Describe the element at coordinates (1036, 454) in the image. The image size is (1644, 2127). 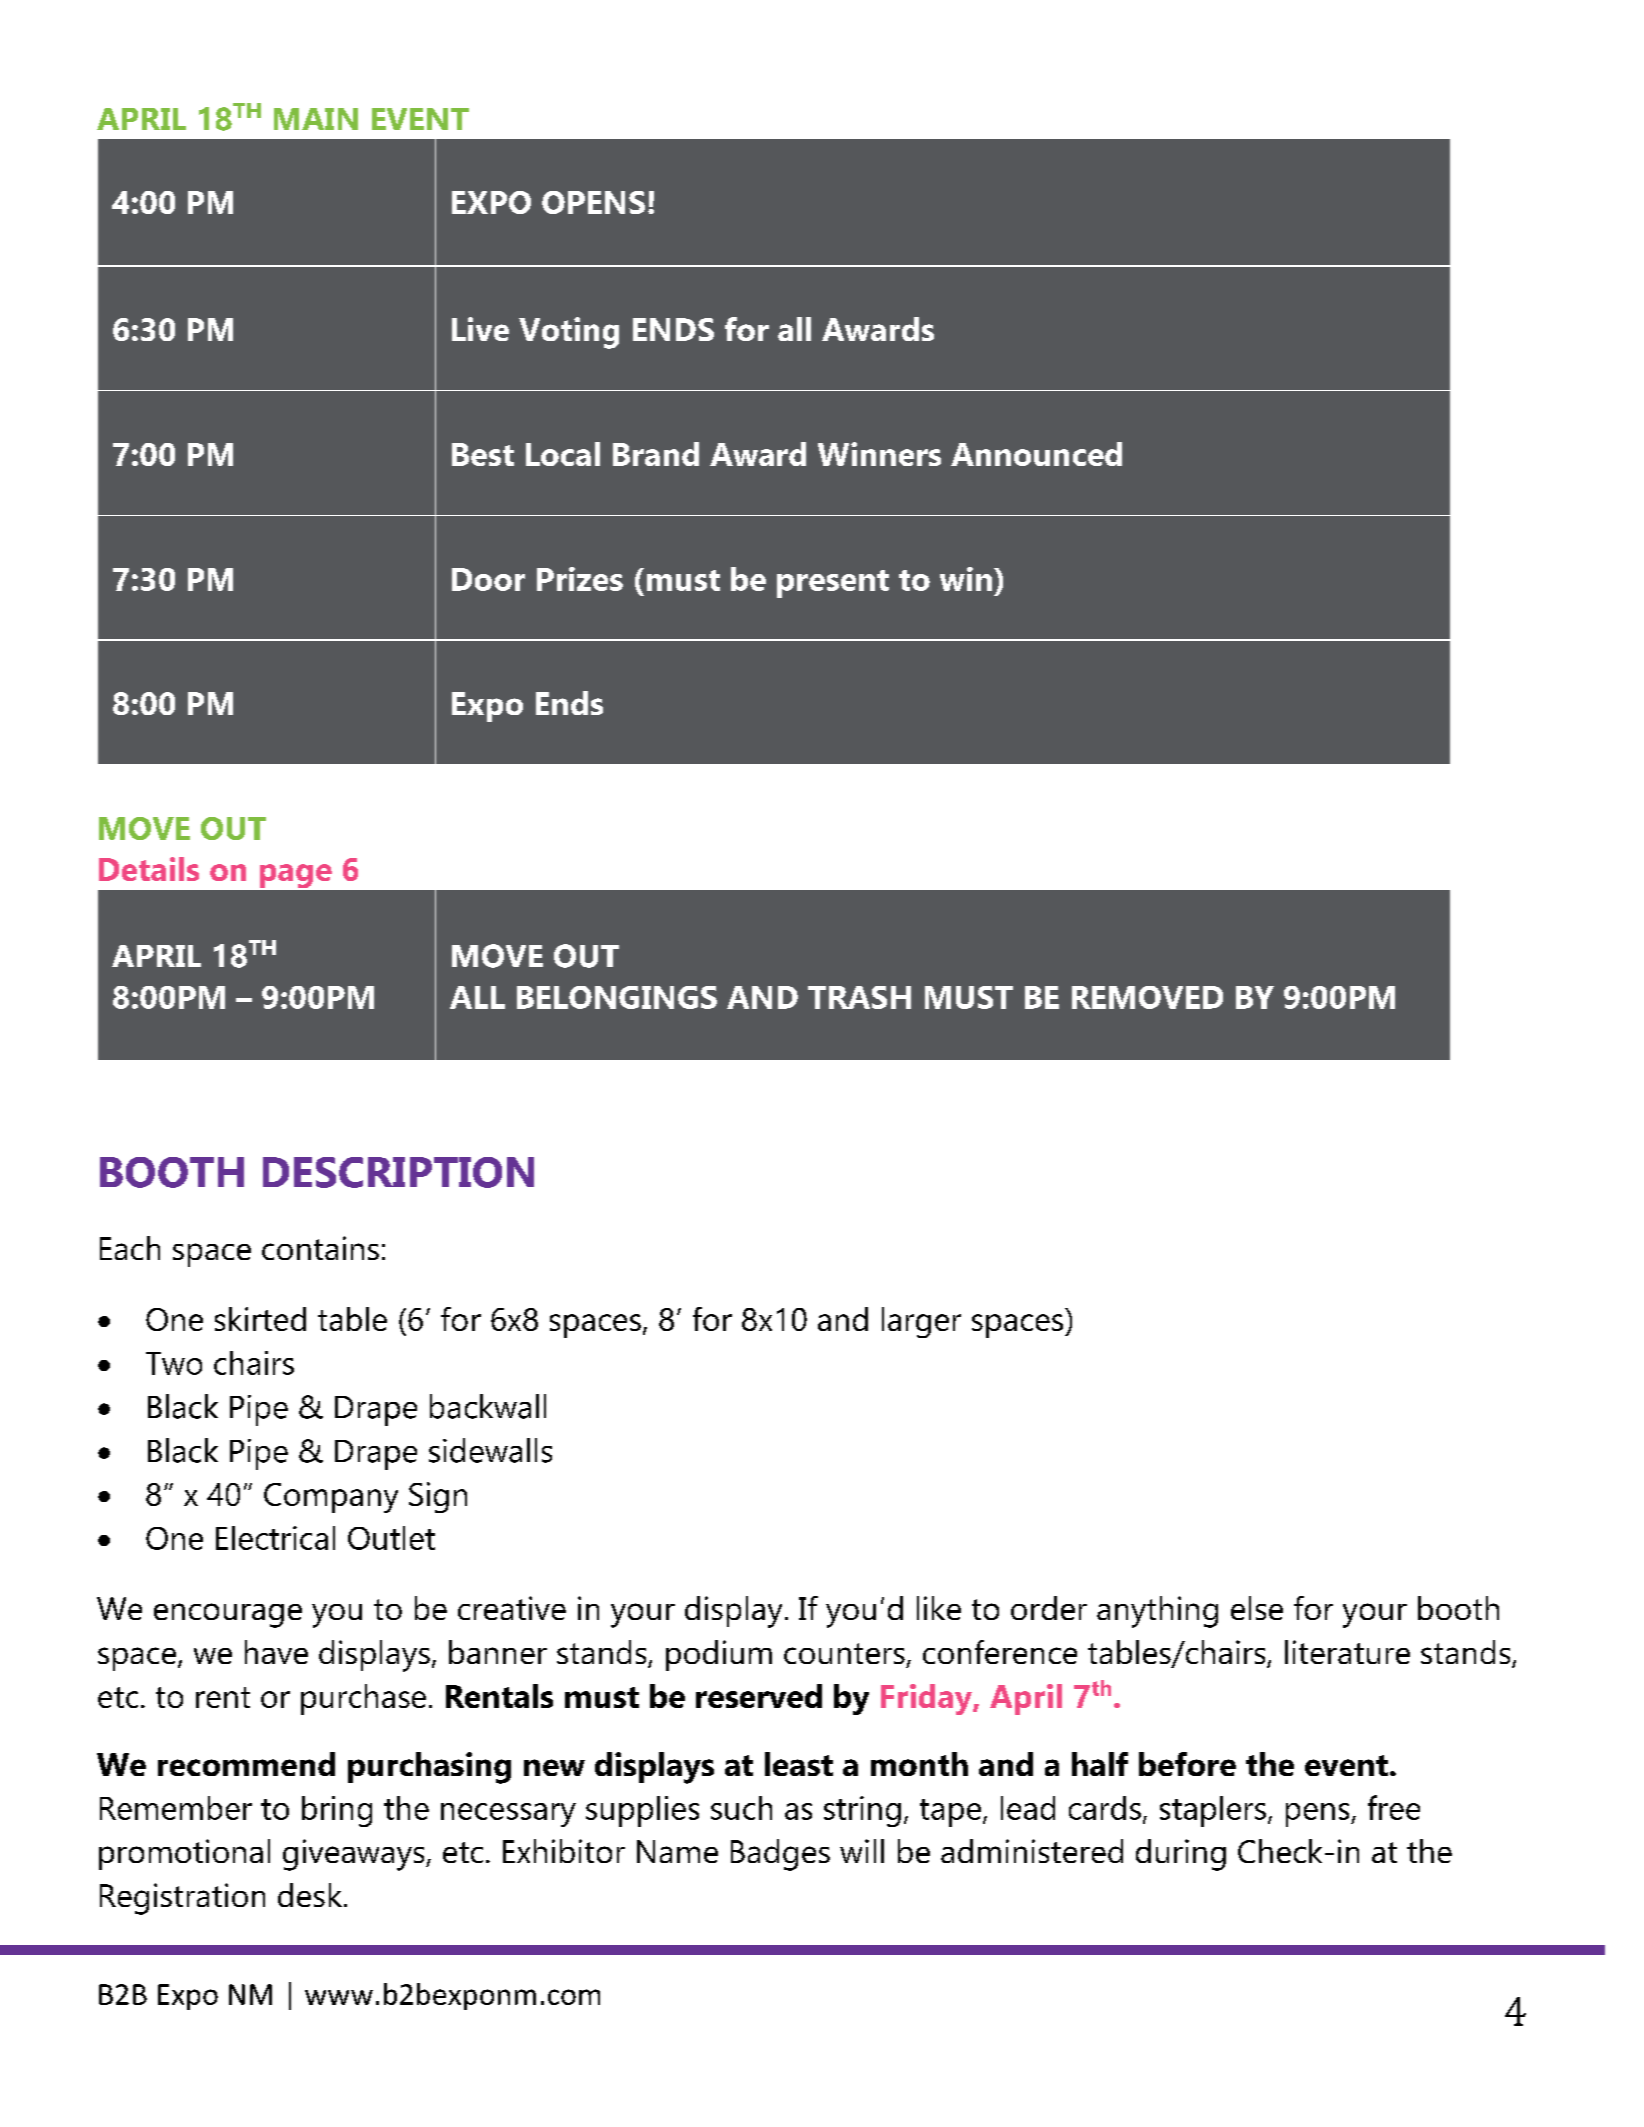
I see `Announced` at that location.
